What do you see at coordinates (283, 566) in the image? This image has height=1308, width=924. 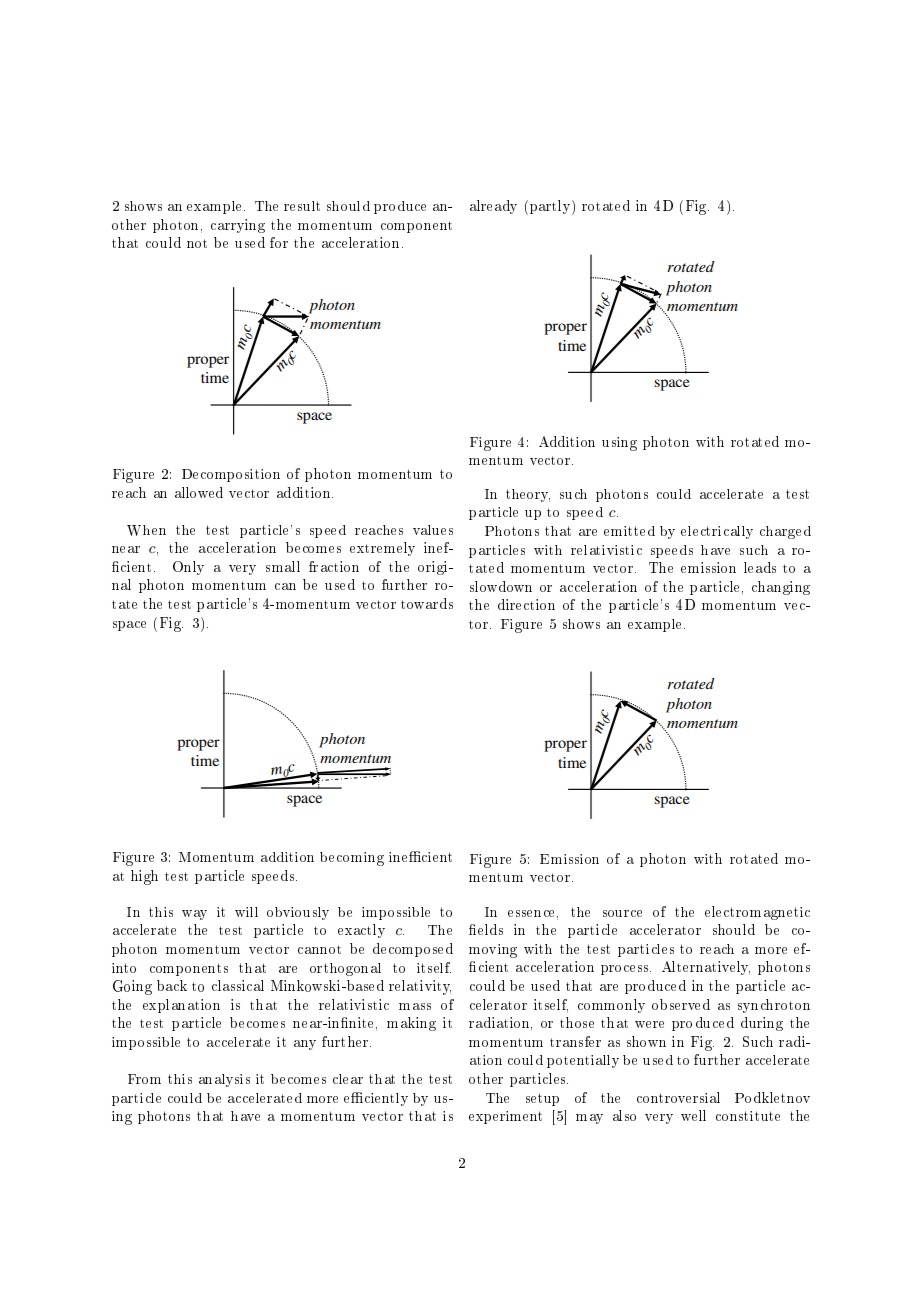 I see `small` at bounding box center [283, 566].
